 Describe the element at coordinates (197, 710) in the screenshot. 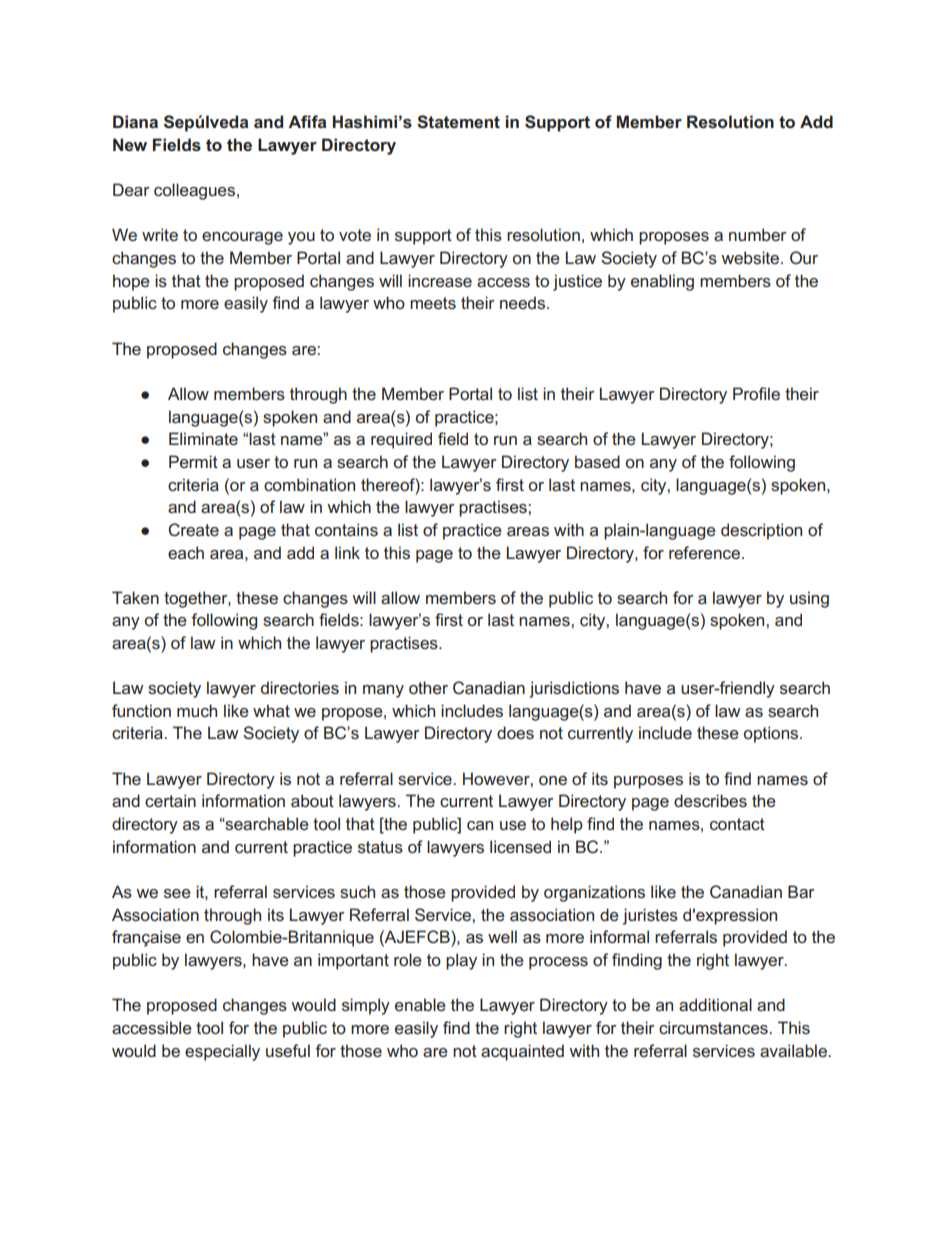

I see `much` at that location.
